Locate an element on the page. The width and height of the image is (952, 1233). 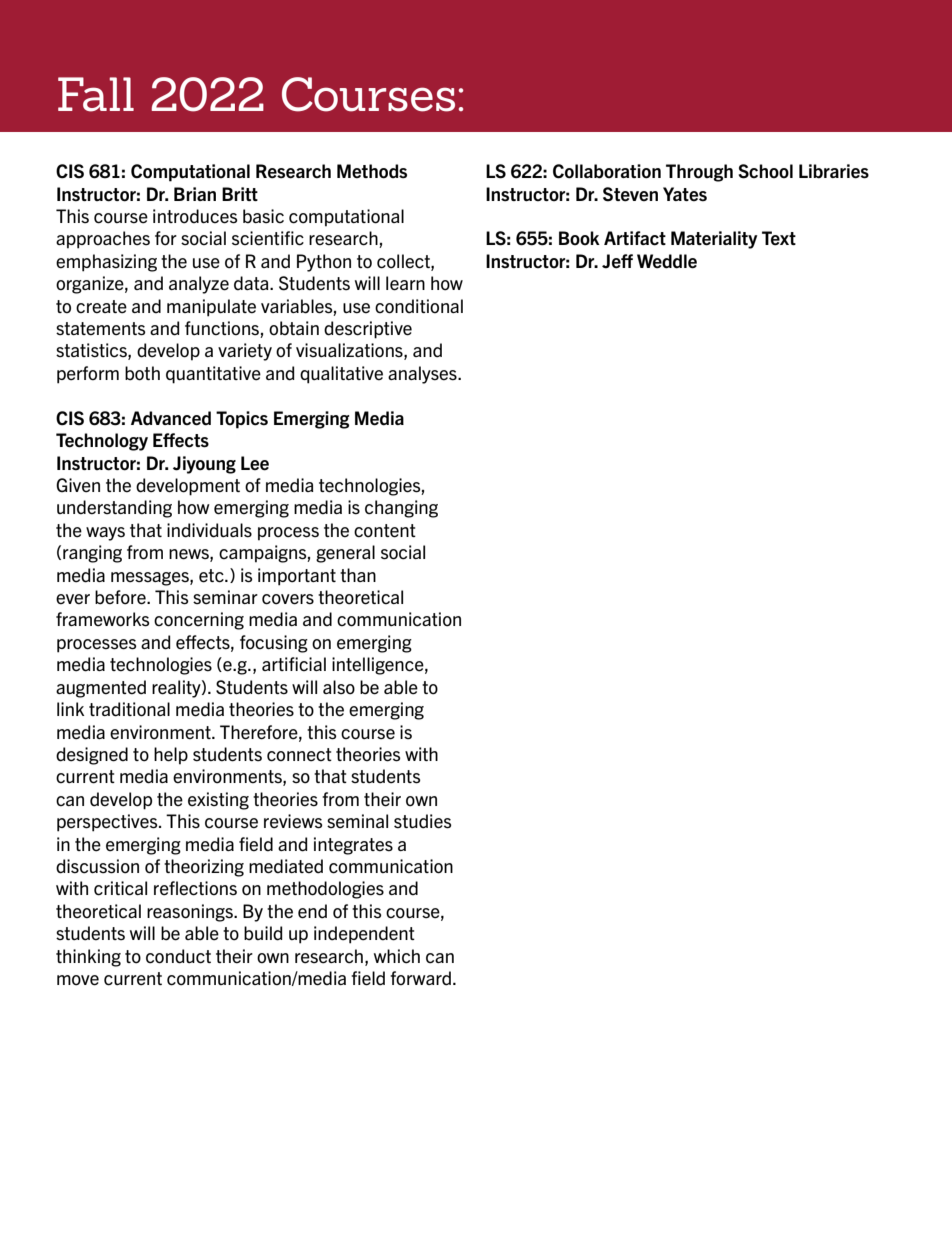
Methods is located at coordinates (372, 171).
